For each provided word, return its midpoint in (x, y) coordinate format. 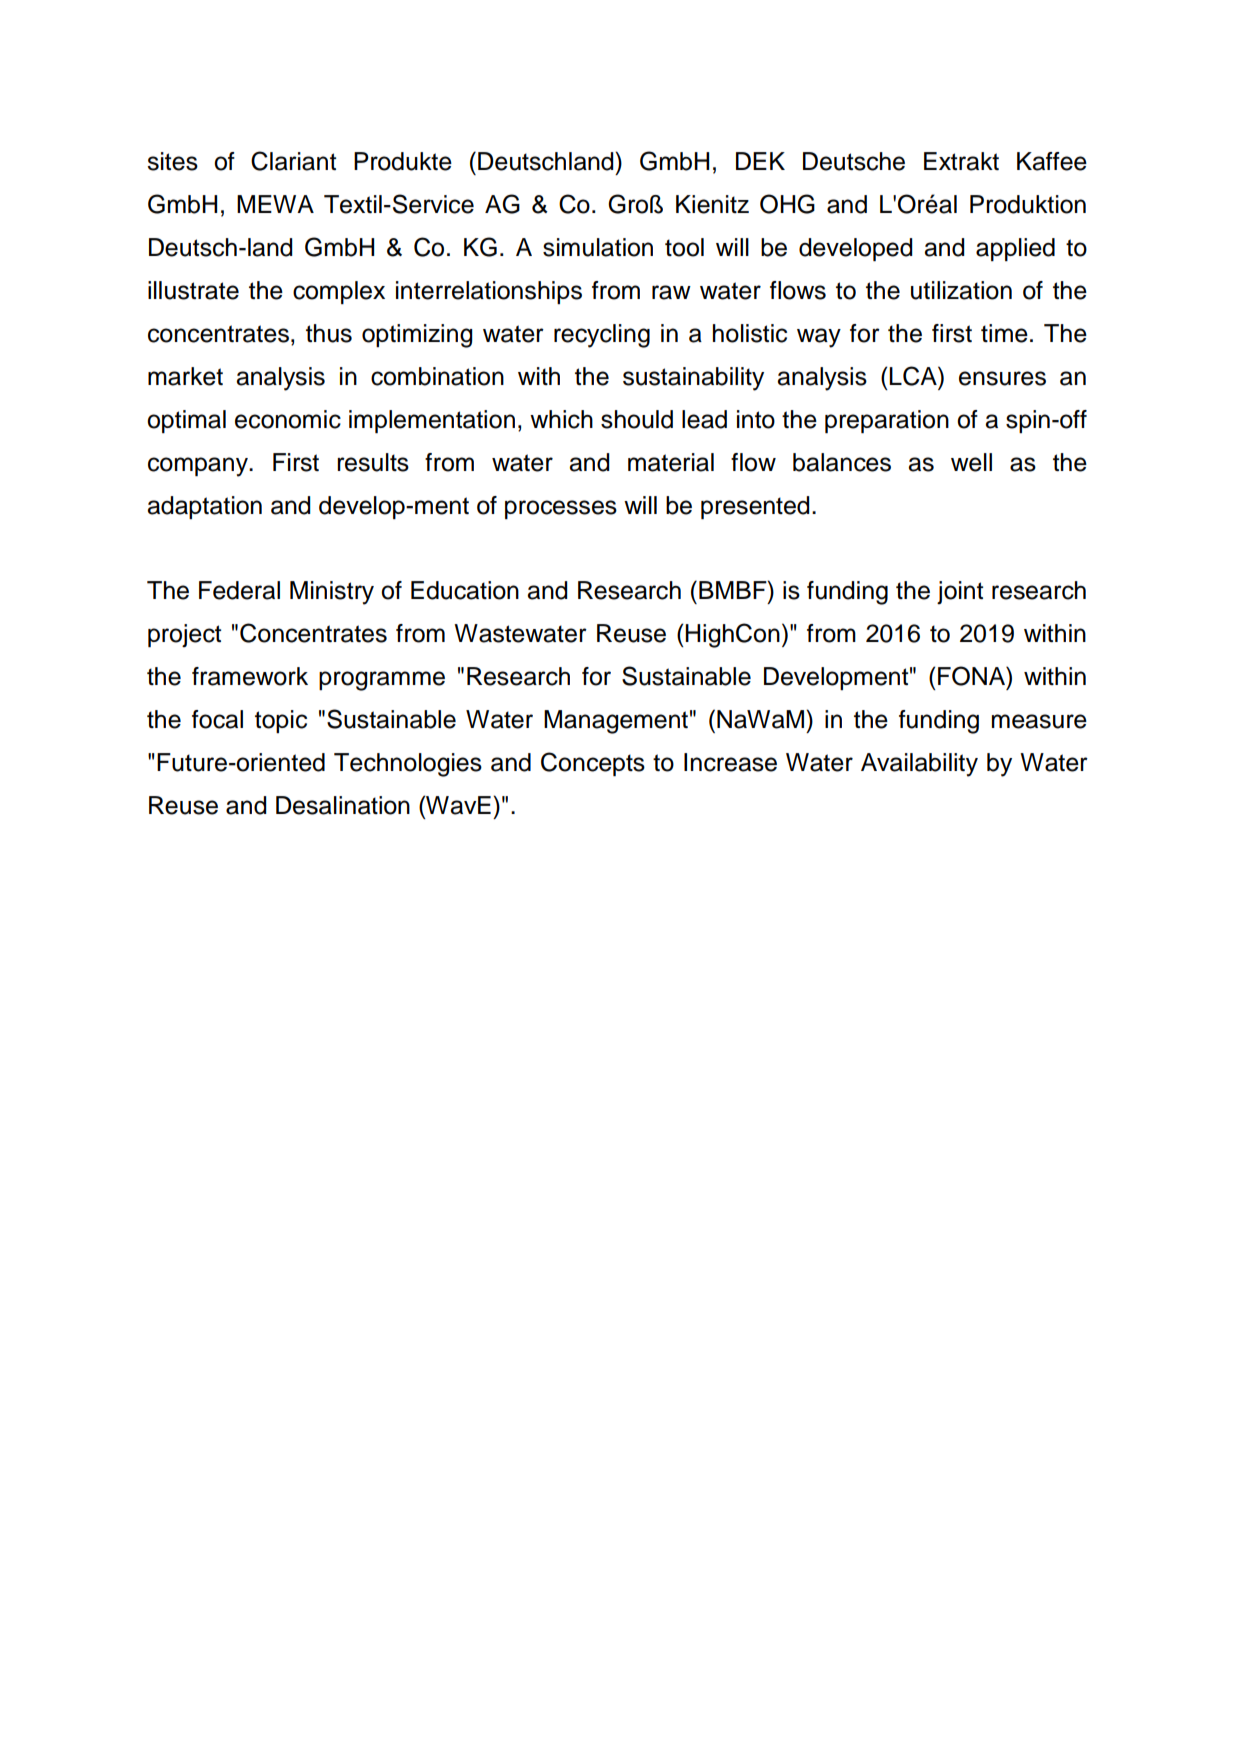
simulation (598, 247)
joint (960, 592)
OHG (787, 204)
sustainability (693, 379)
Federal (239, 590)
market (185, 376)
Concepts (593, 764)
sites (172, 161)
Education (465, 590)
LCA (914, 376)
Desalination (343, 805)
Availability (919, 765)
